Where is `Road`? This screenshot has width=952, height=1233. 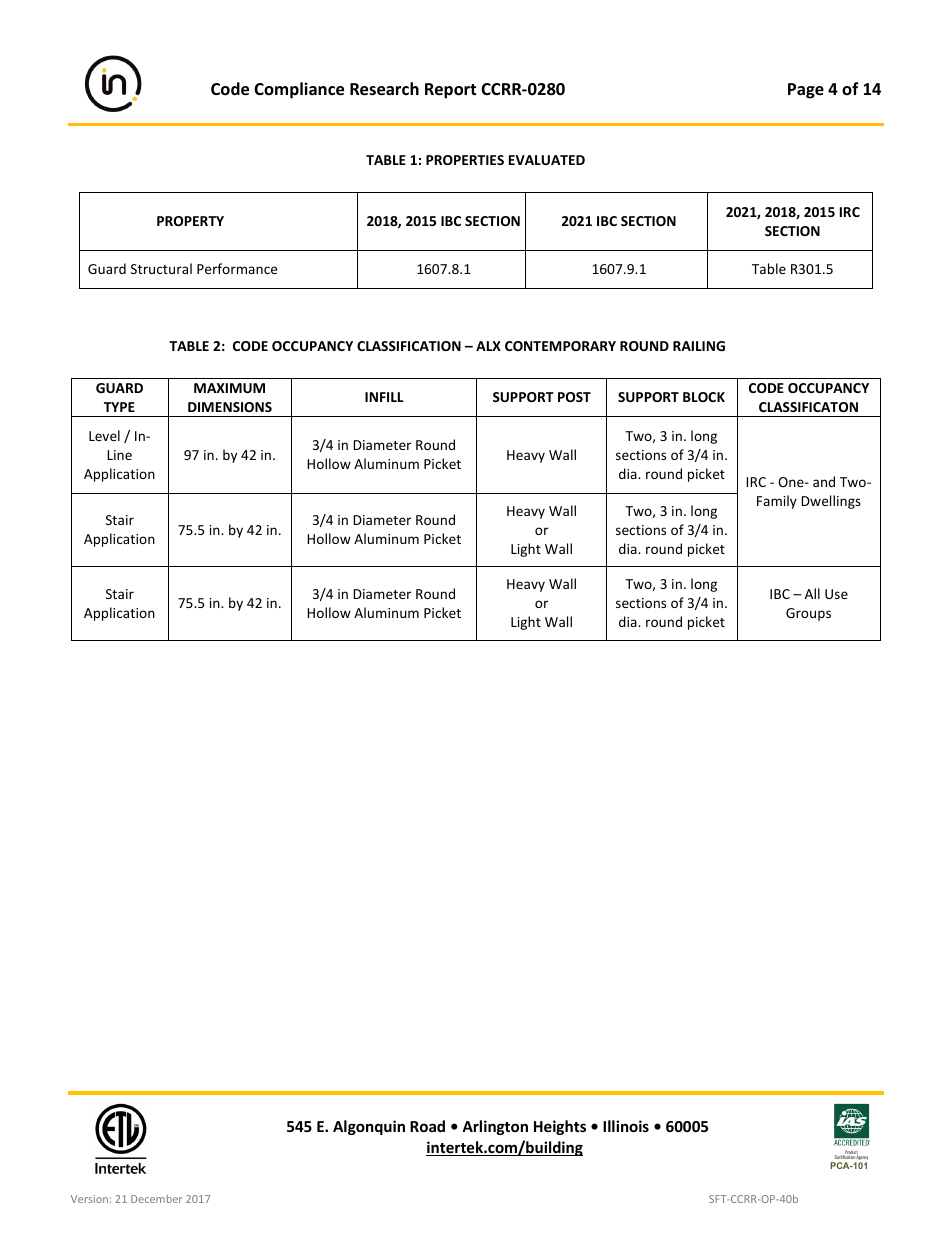 Road is located at coordinates (427, 1126).
